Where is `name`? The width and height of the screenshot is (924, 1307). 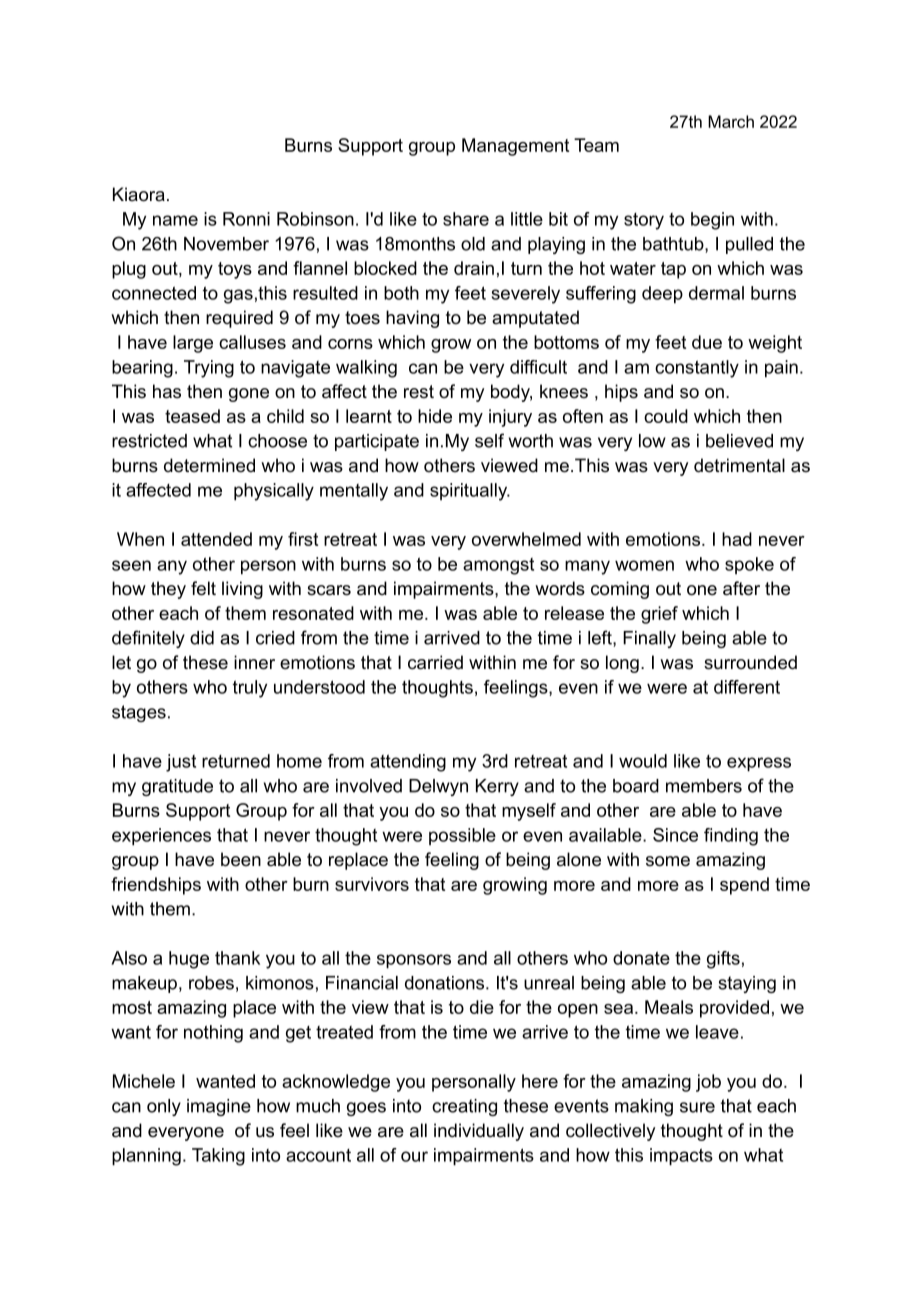
name is located at coordinates (175, 220).
